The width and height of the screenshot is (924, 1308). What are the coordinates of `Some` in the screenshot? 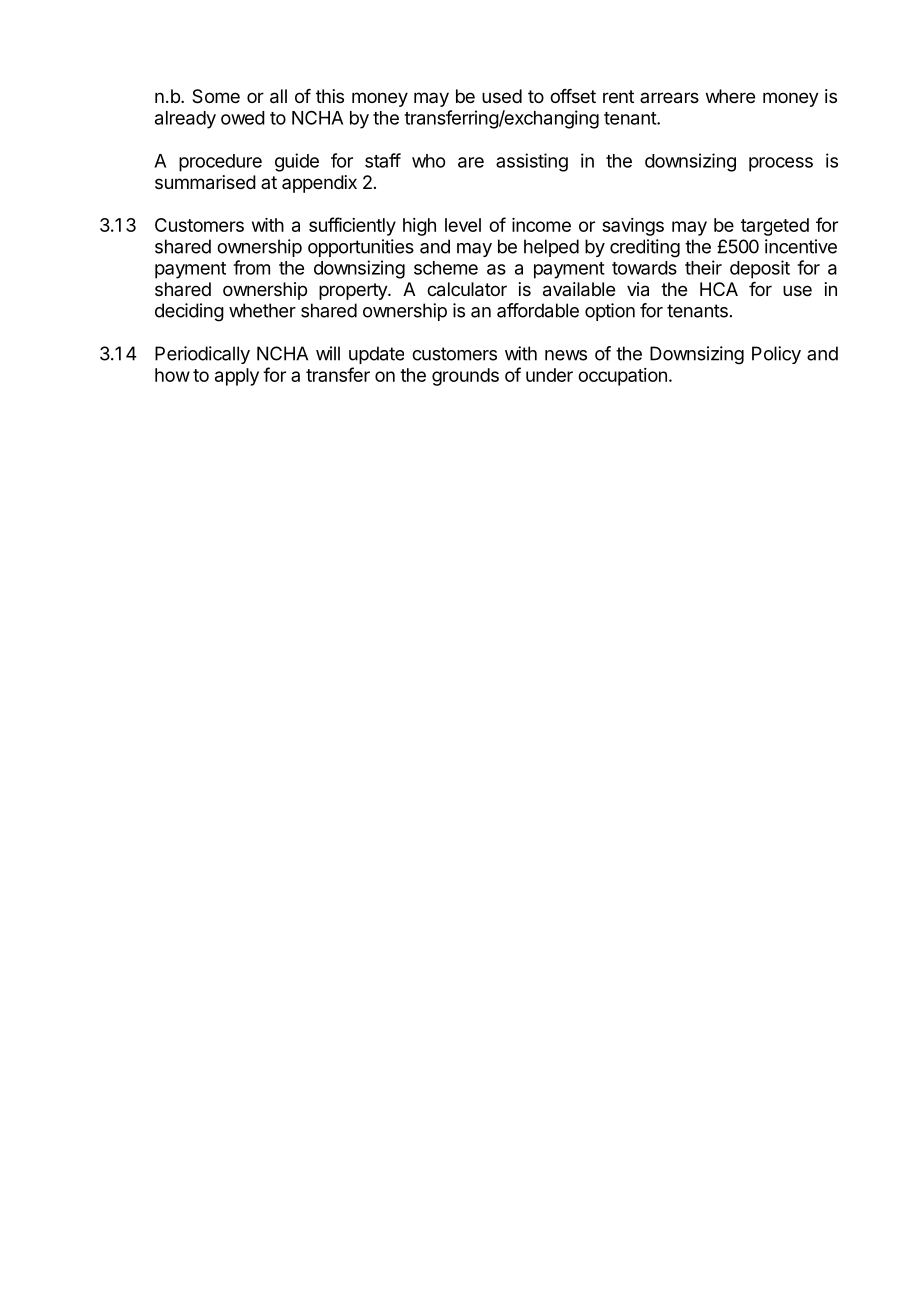 It's located at (216, 96).
